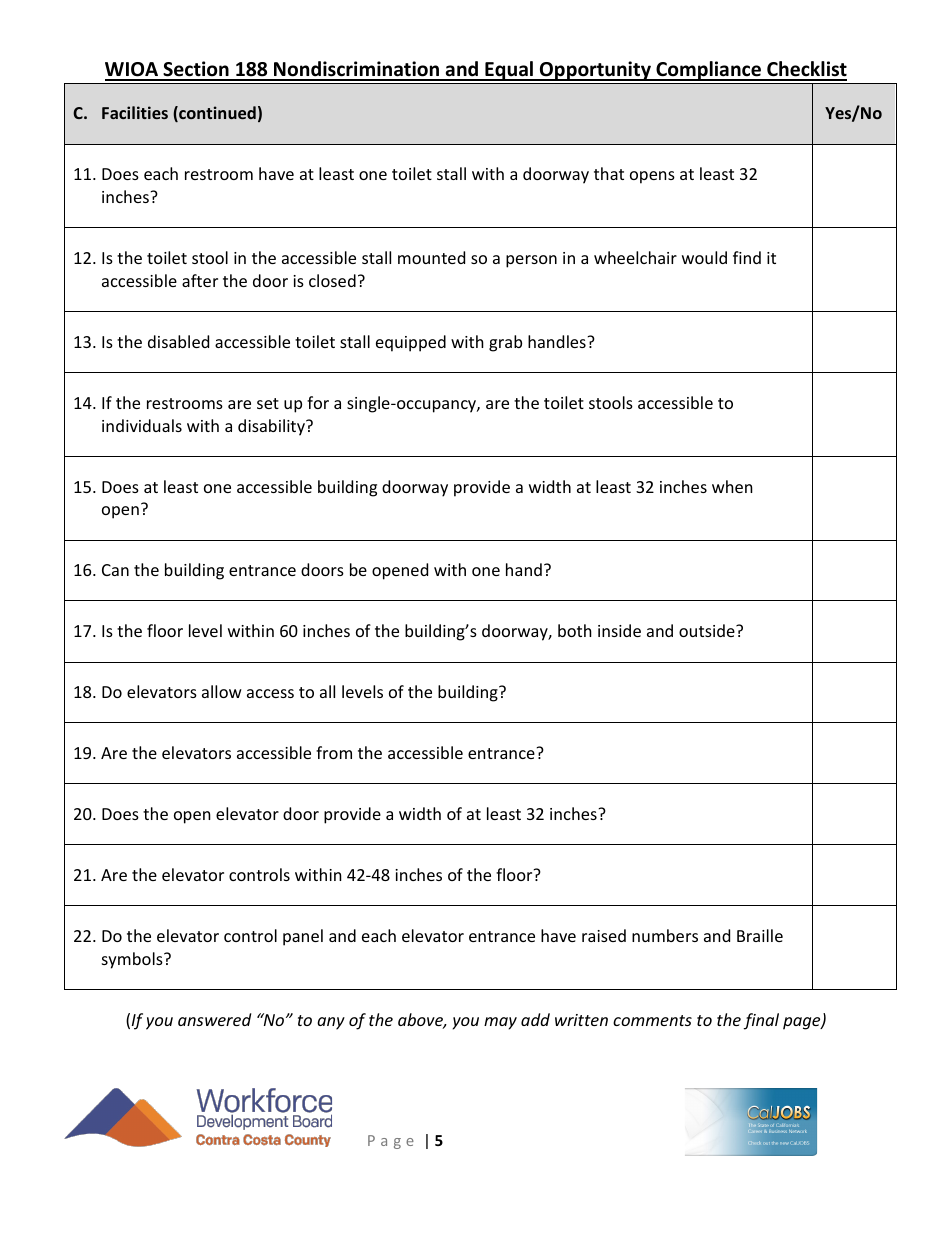 This screenshot has width=952, height=1233. What do you see at coordinates (411, 343) in the screenshot?
I see `equipped` at bounding box center [411, 343].
